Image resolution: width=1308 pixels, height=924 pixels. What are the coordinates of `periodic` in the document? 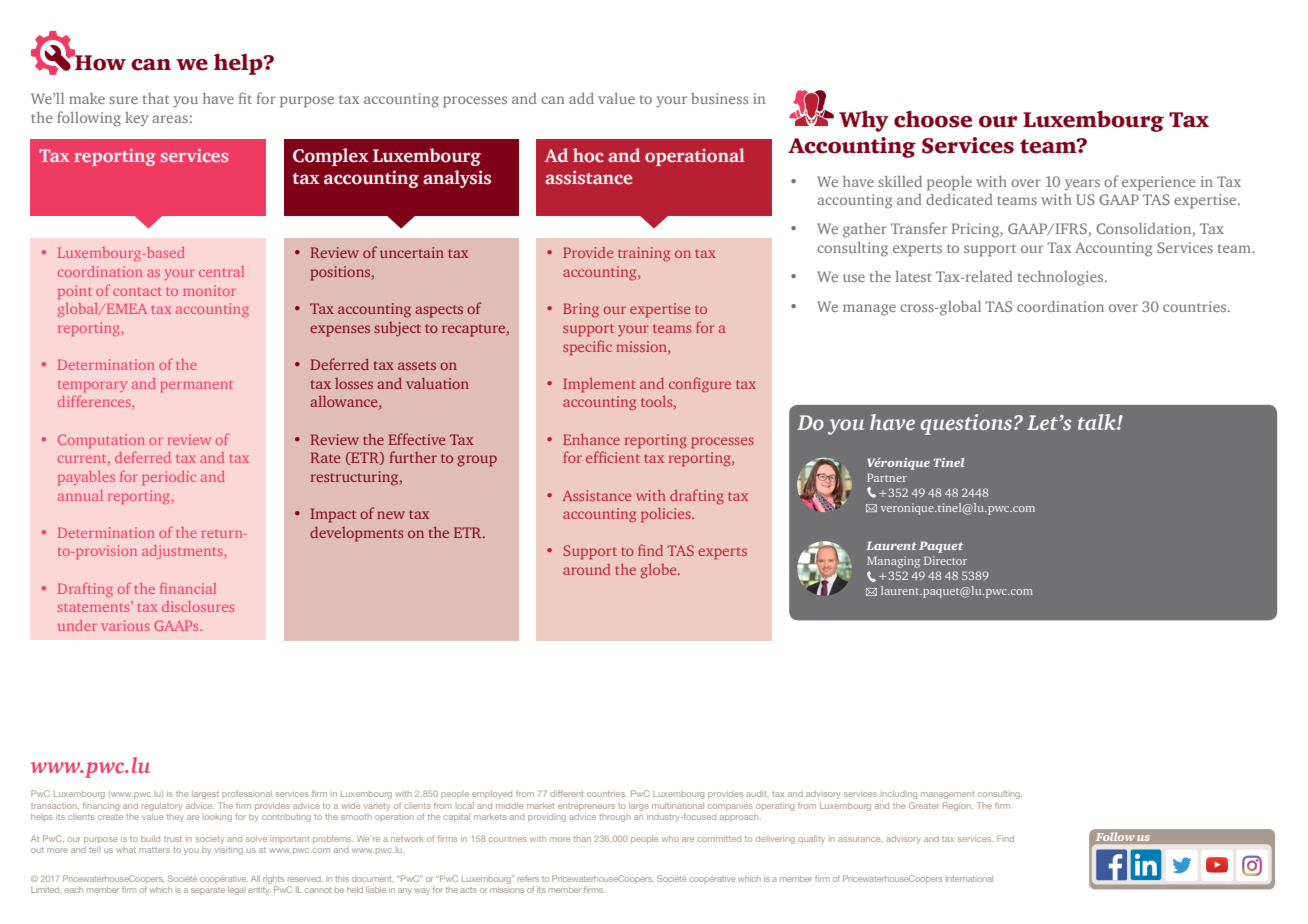 It's located at (169, 478).
